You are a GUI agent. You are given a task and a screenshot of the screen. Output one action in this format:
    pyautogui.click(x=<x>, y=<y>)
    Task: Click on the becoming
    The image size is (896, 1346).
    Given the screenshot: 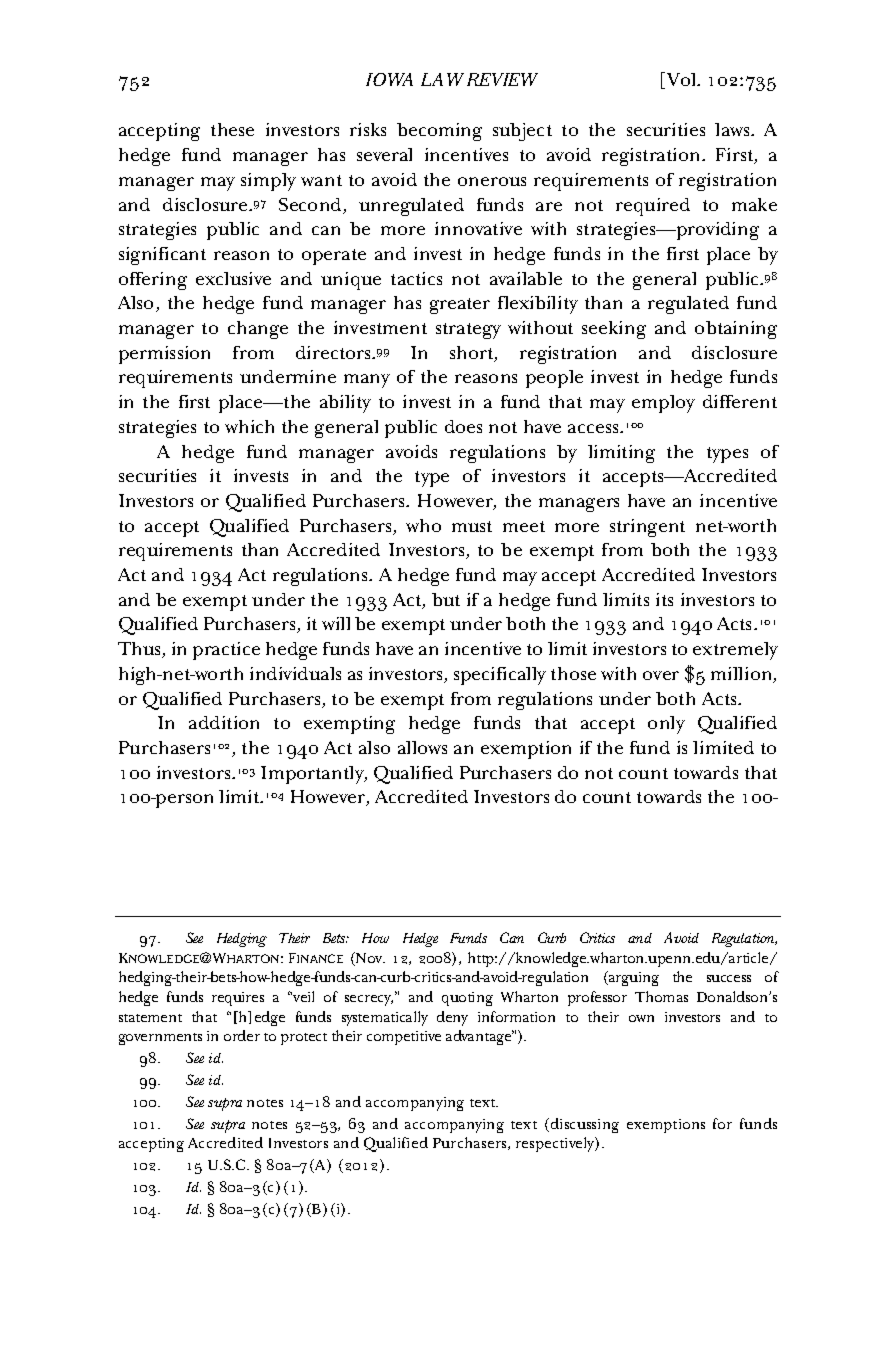 What is the action you would take?
    pyautogui.click(x=439, y=132)
